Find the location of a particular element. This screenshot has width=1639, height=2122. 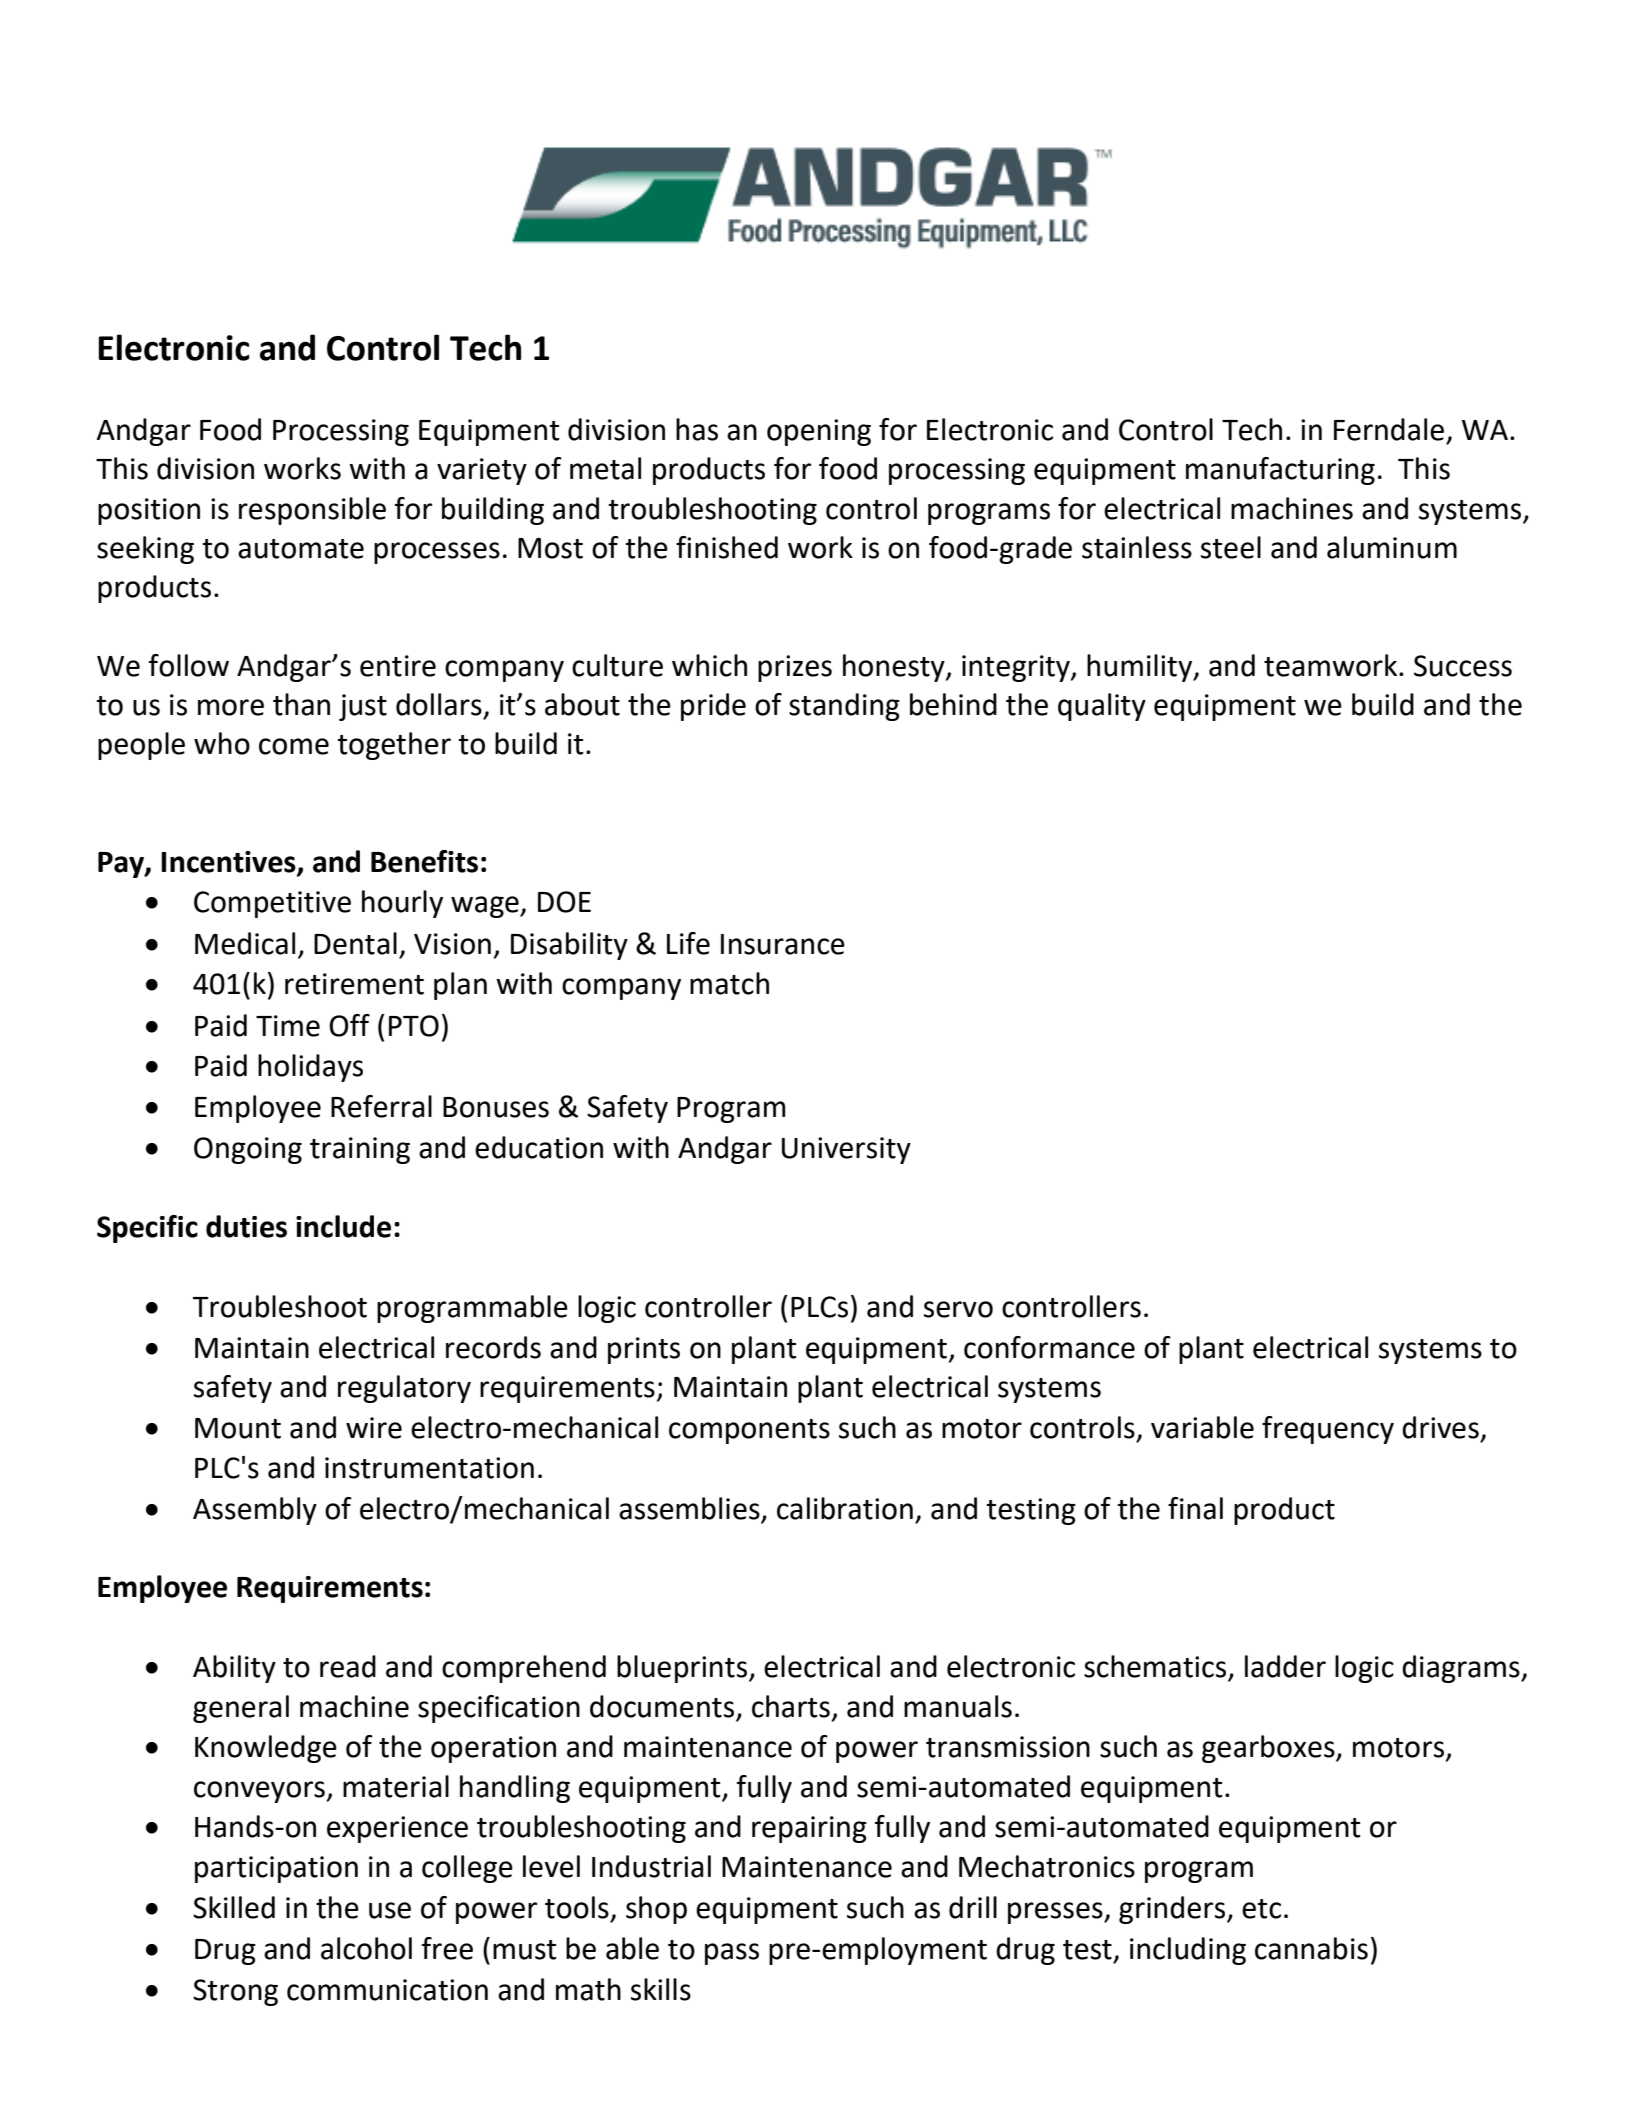

University is located at coordinates (846, 1150).
